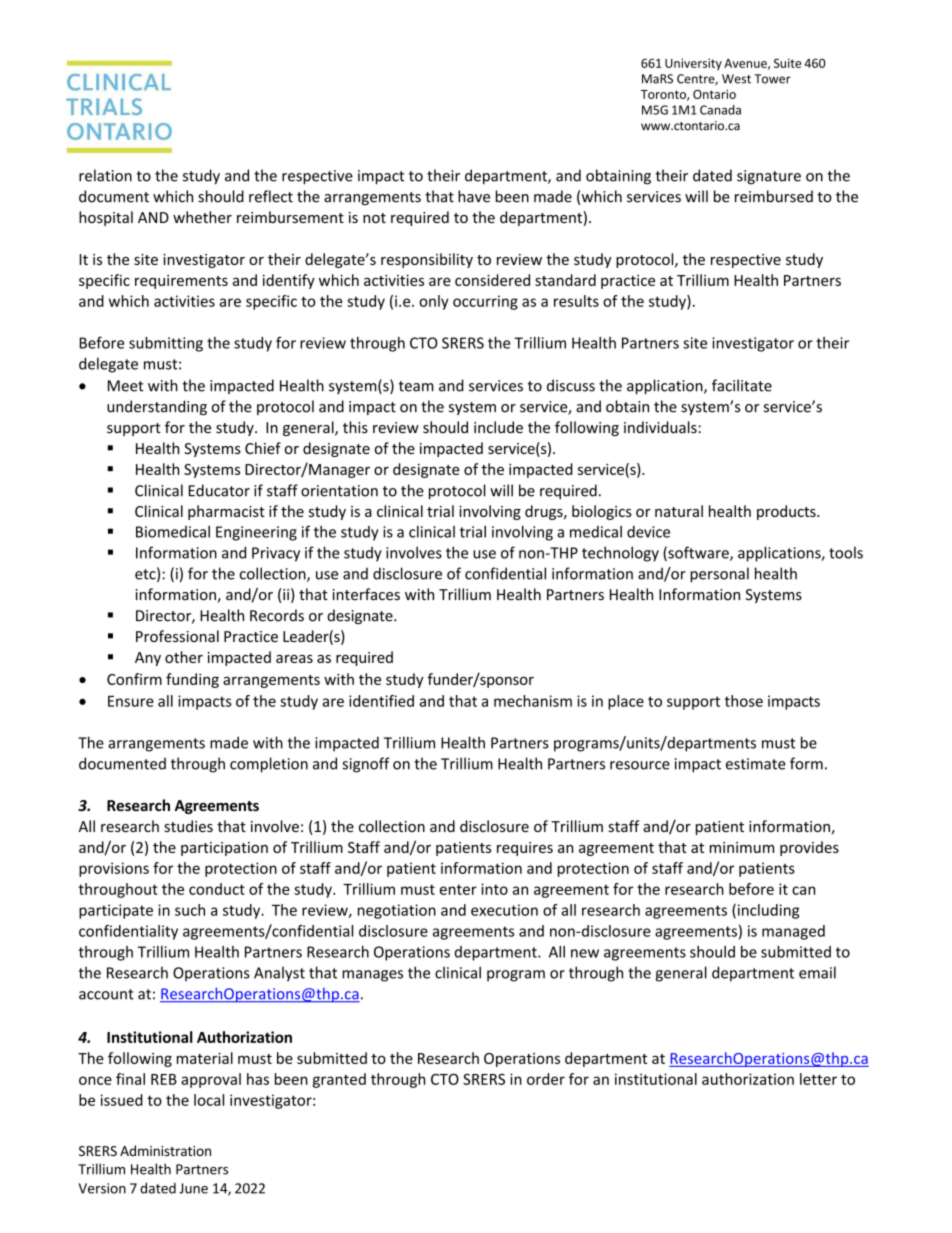 This screenshot has width=952, height=1233. I want to click on personal, so click(719, 575).
